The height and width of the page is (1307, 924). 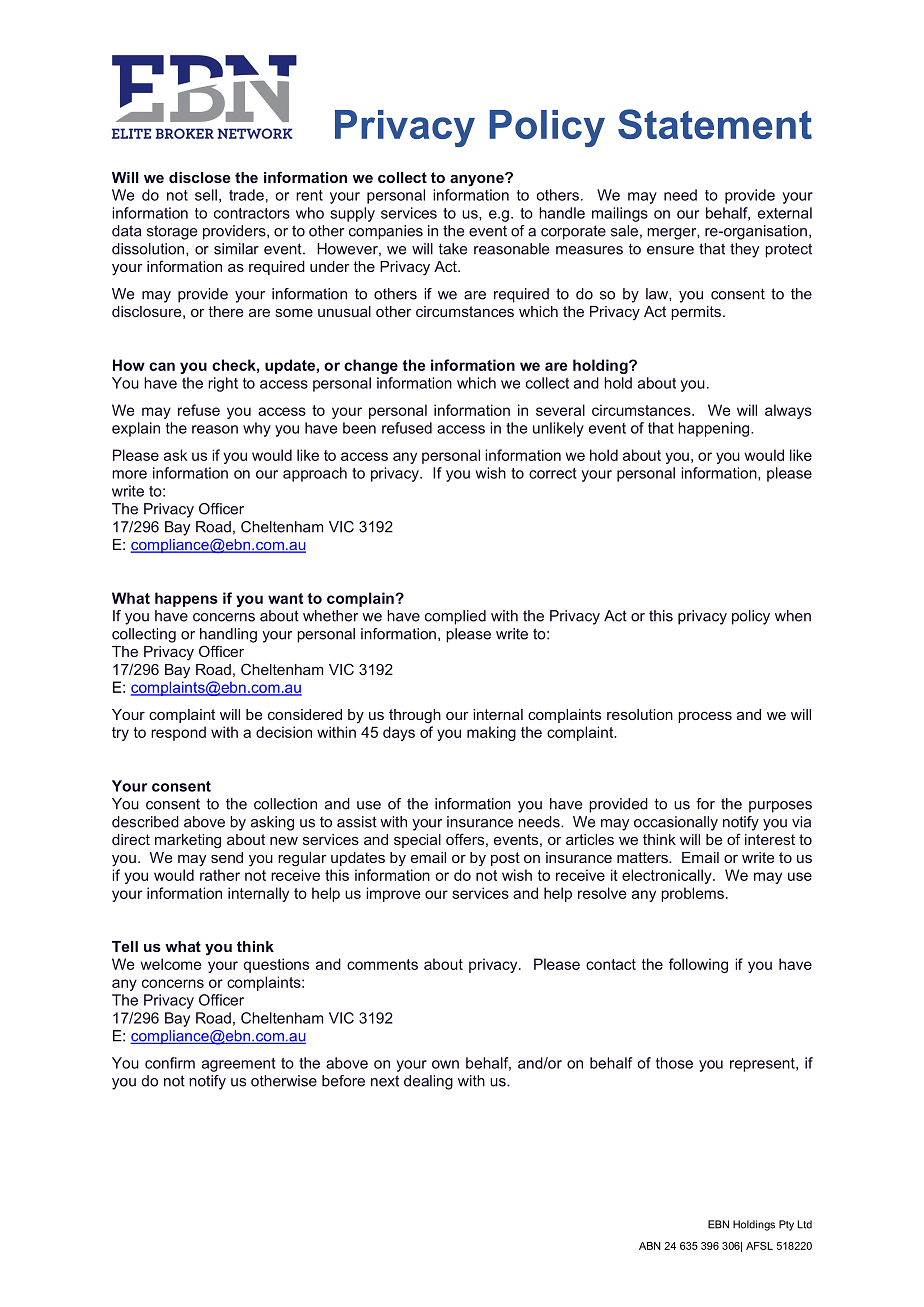 I want to click on Statement, so click(x=715, y=124).
